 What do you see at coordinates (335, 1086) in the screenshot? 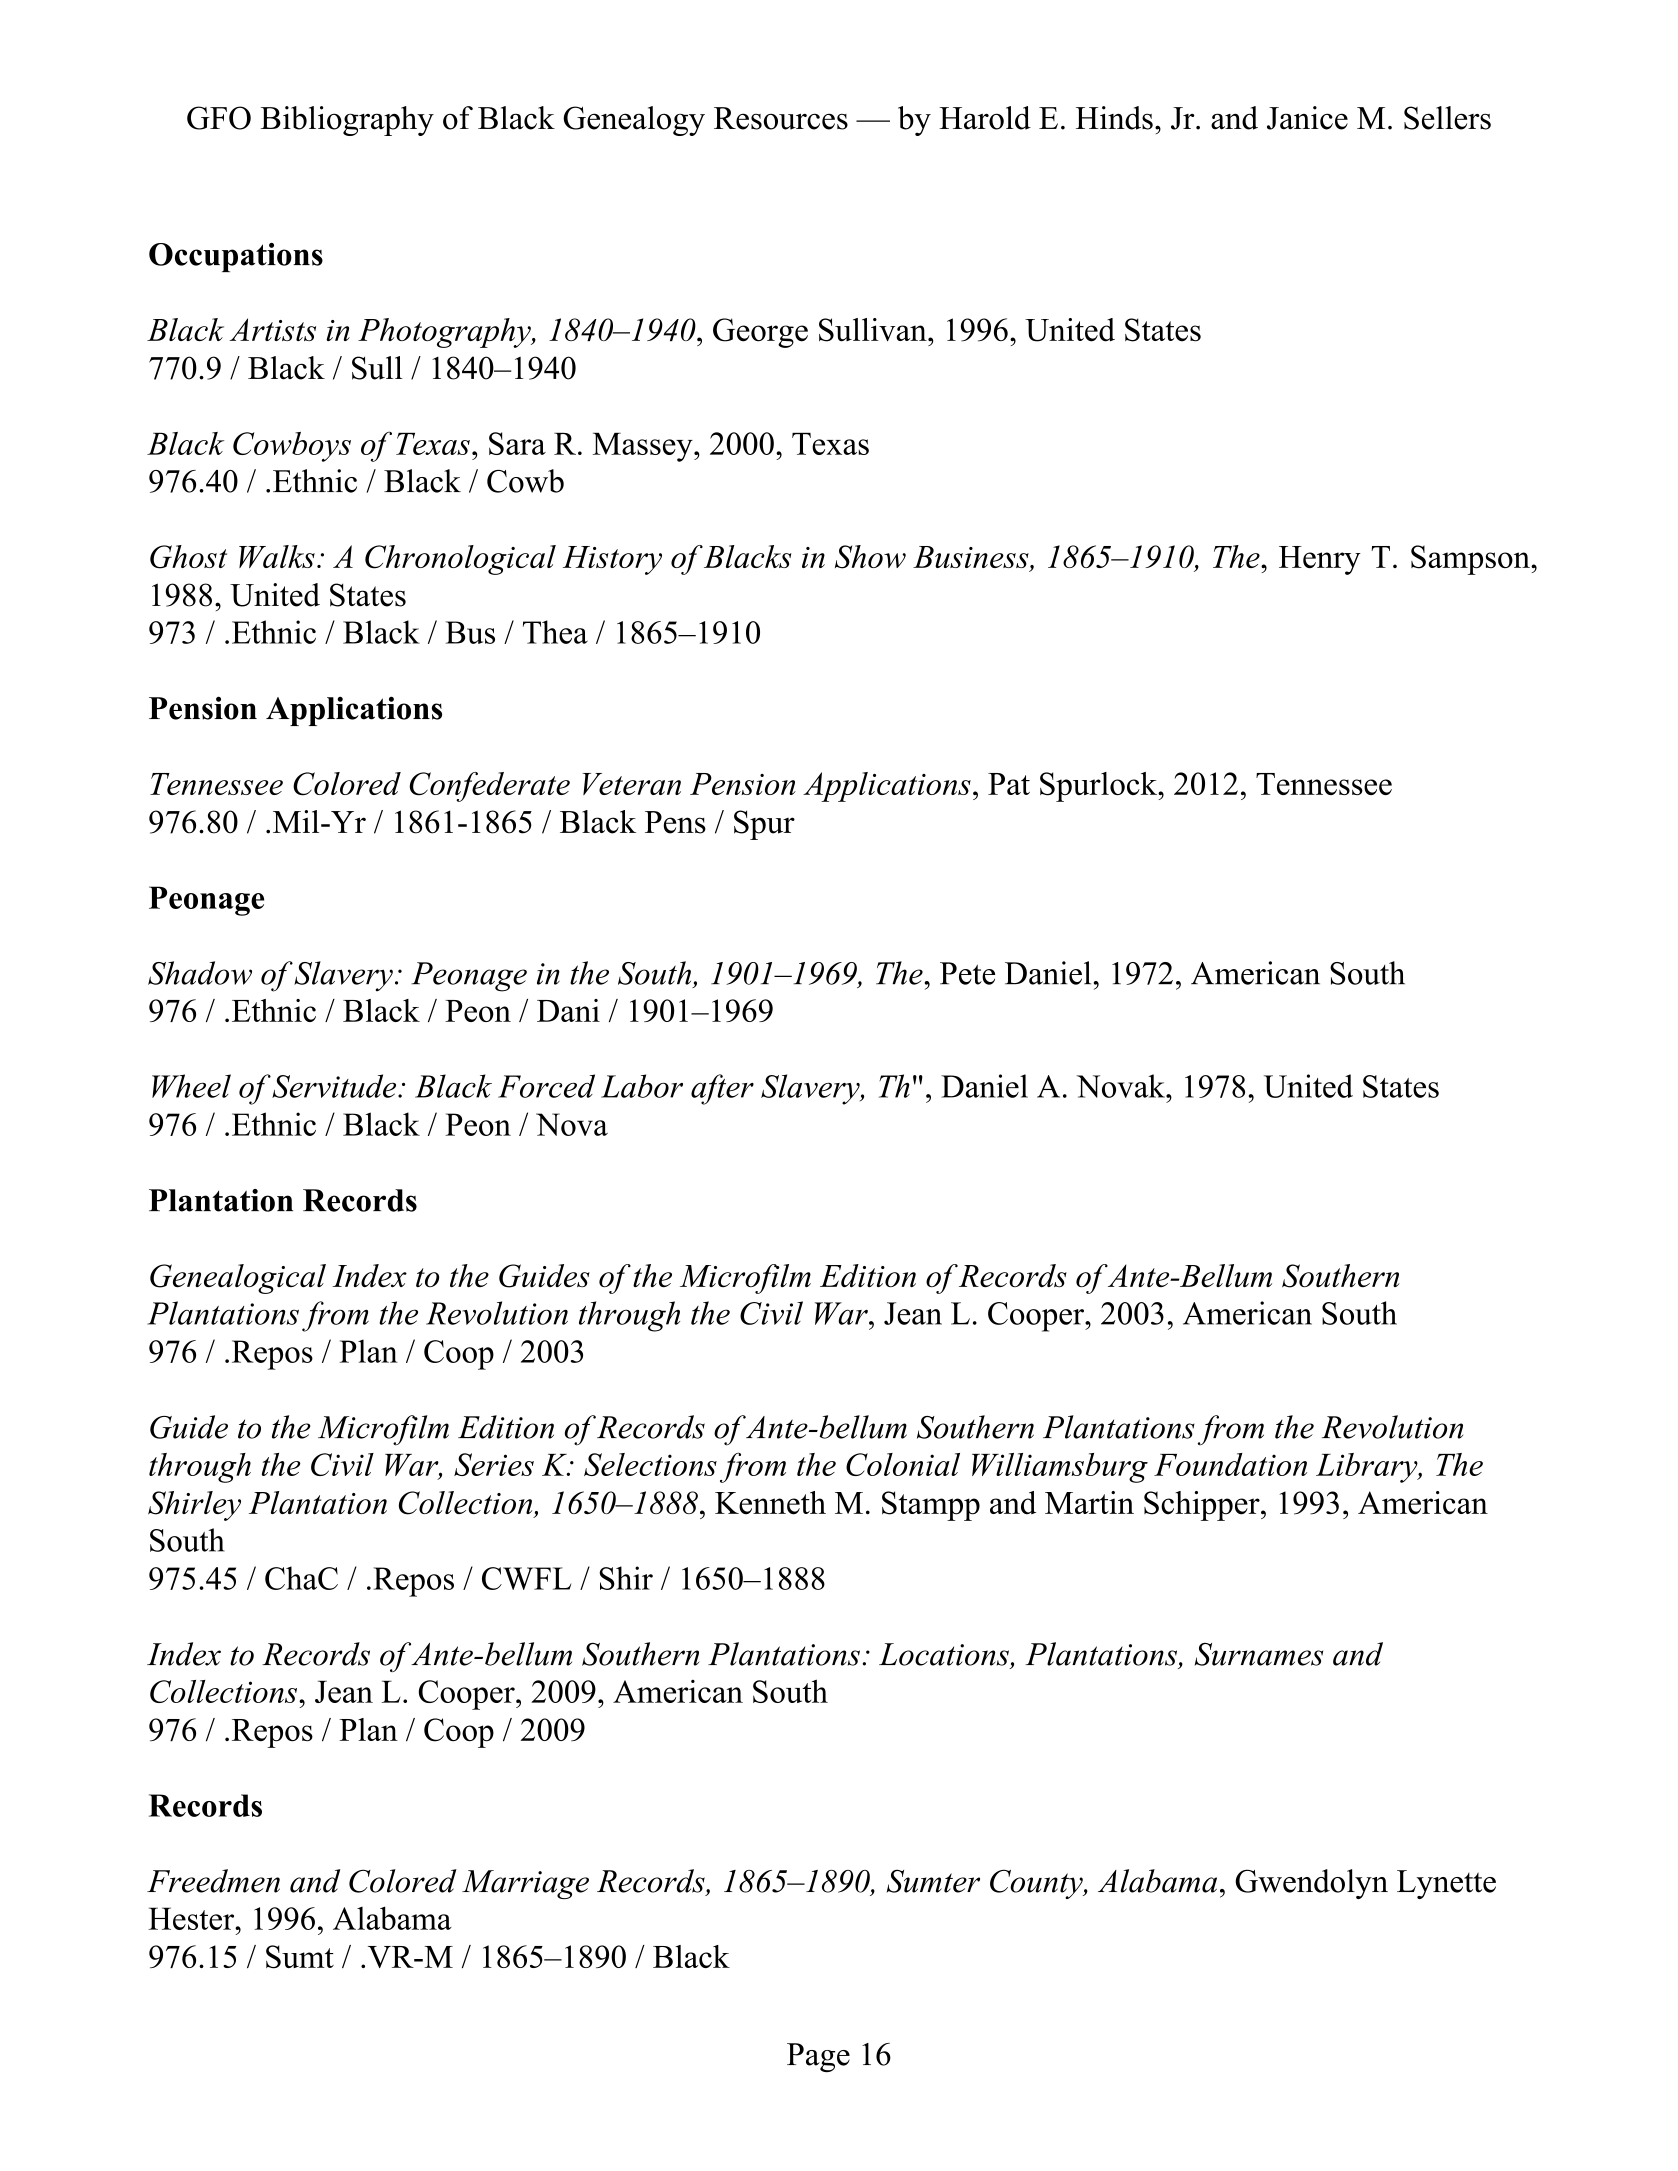
I see `Servitude` at bounding box center [335, 1086].
